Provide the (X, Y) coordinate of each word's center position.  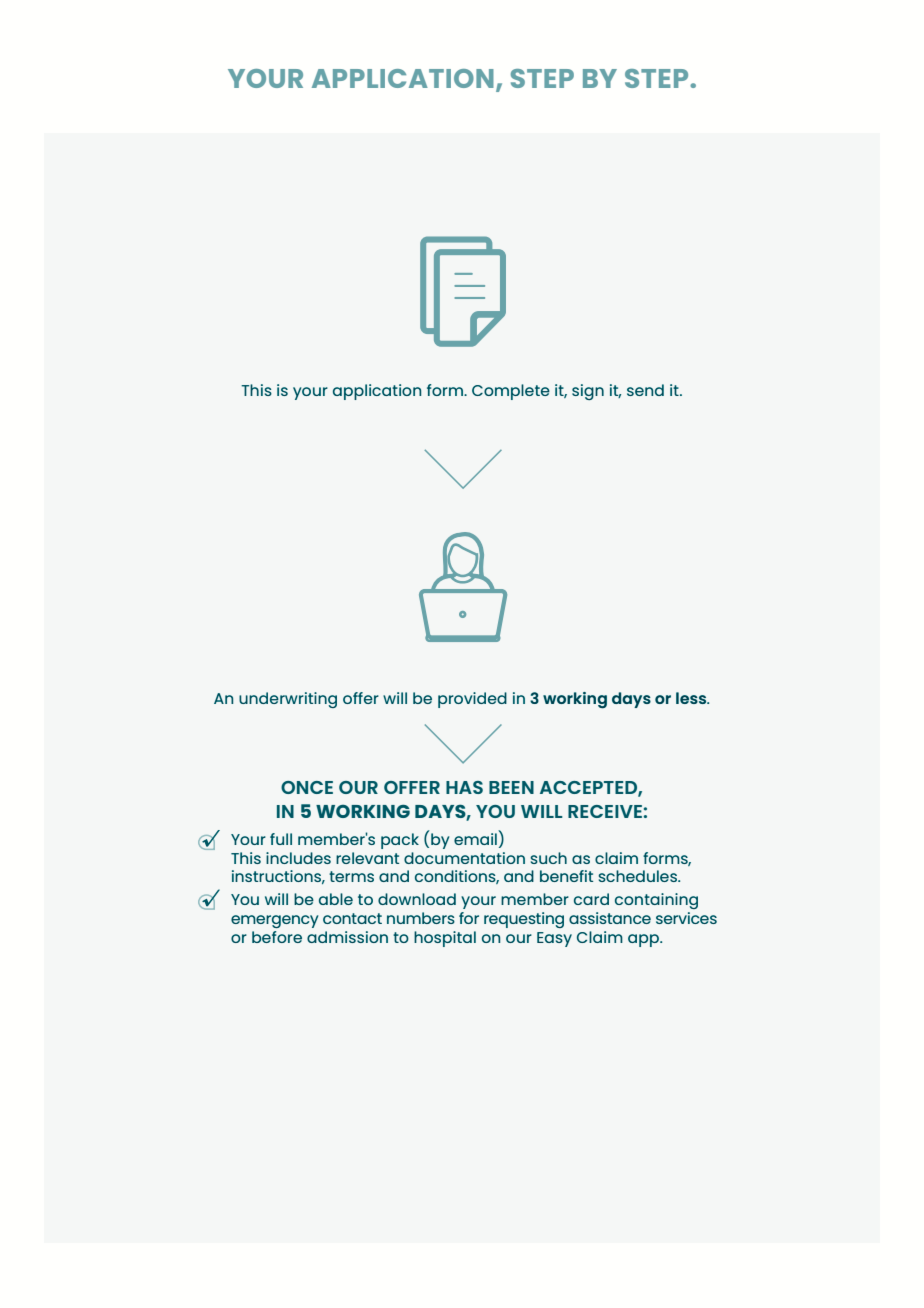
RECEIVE (605, 811)
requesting (524, 920)
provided (472, 700)
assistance (610, 918)
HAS (464, 787)
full (281, 839)
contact (352, 918)
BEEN (511, 787)
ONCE (307, 787)
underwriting (288, 700)
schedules (638, 876)
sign (588, 392)
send (645, 390)
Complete (511, 392)
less (692, 698)
